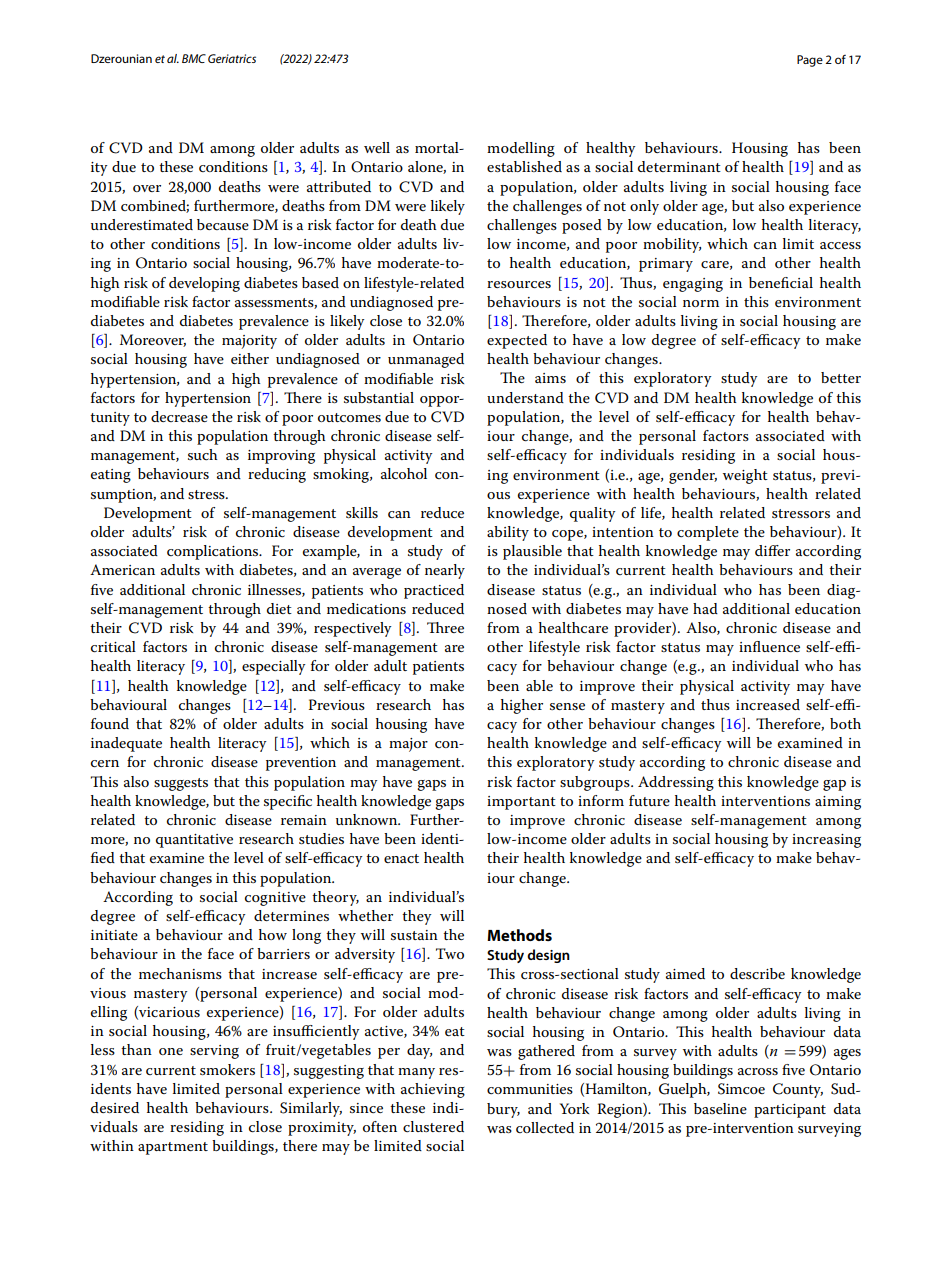 The height and width of the page is (1265, 952). I want to click on established, so click(524, 166).
